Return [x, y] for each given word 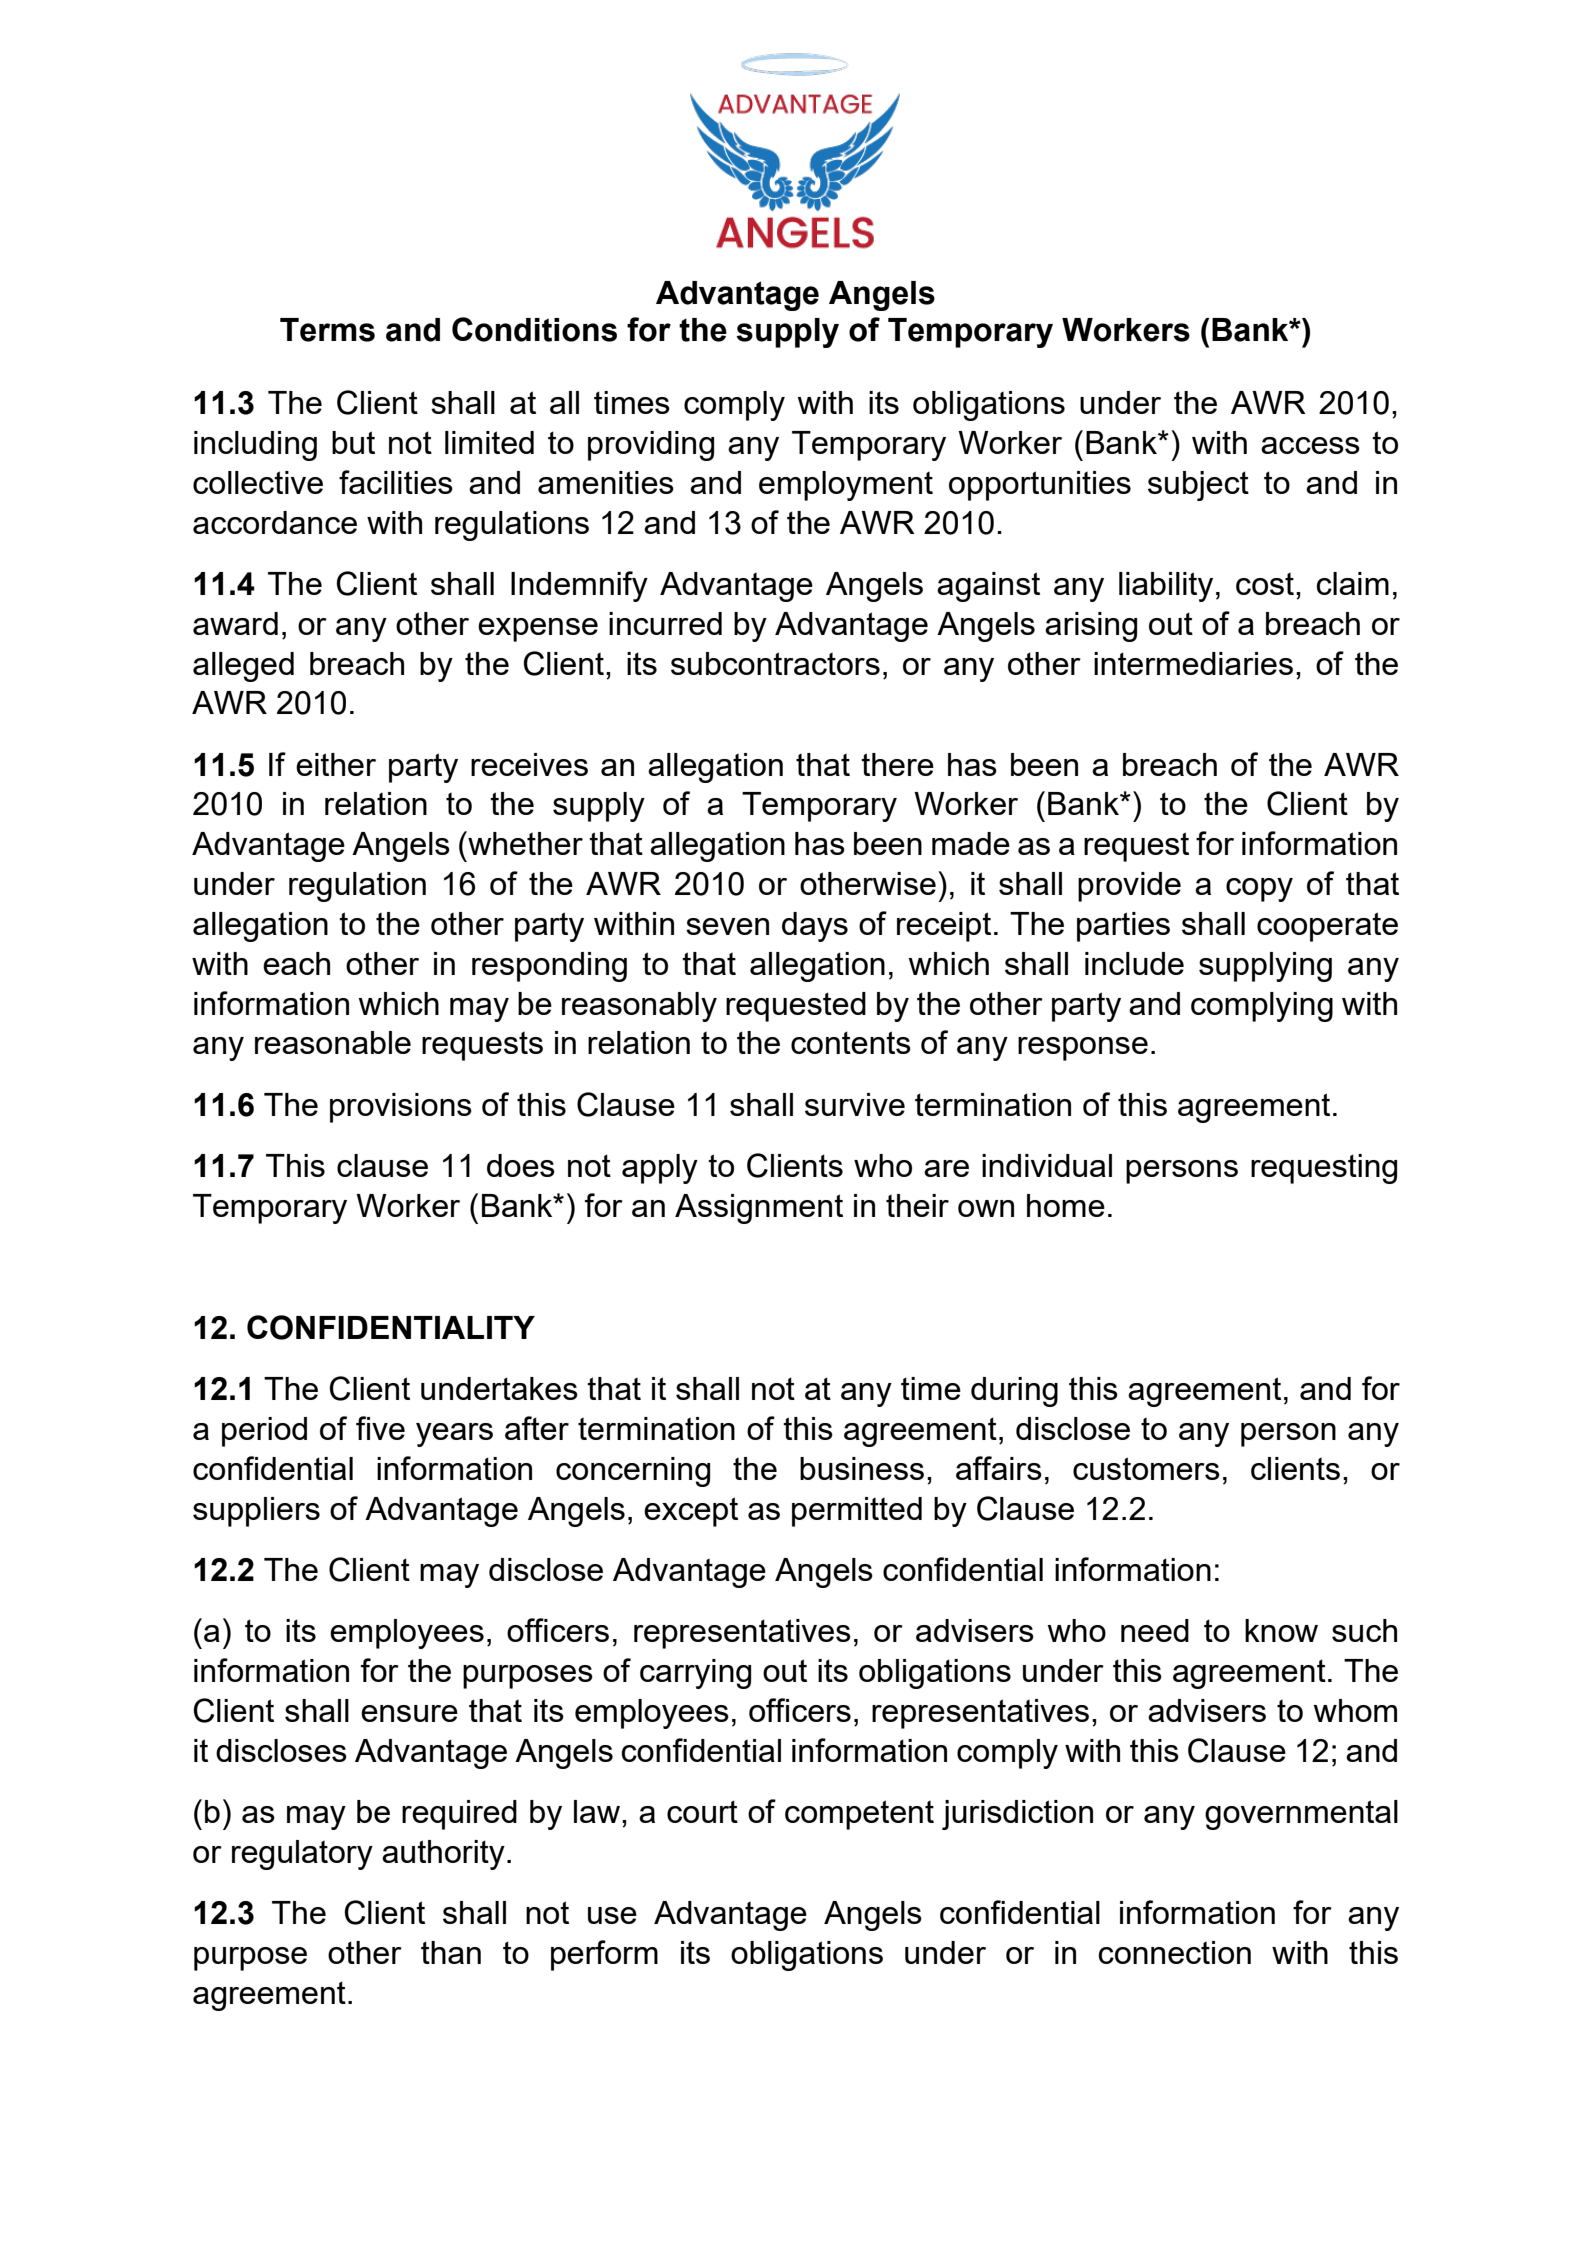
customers [1146, 1468]
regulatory [302, 1855]
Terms [327, 330]
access [1310, 445]
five [380, 1428]
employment [846, 486]
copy [1259, 890]
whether [524, 843]
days [815, 927]
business [862, 1468]
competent [859, 1815]
